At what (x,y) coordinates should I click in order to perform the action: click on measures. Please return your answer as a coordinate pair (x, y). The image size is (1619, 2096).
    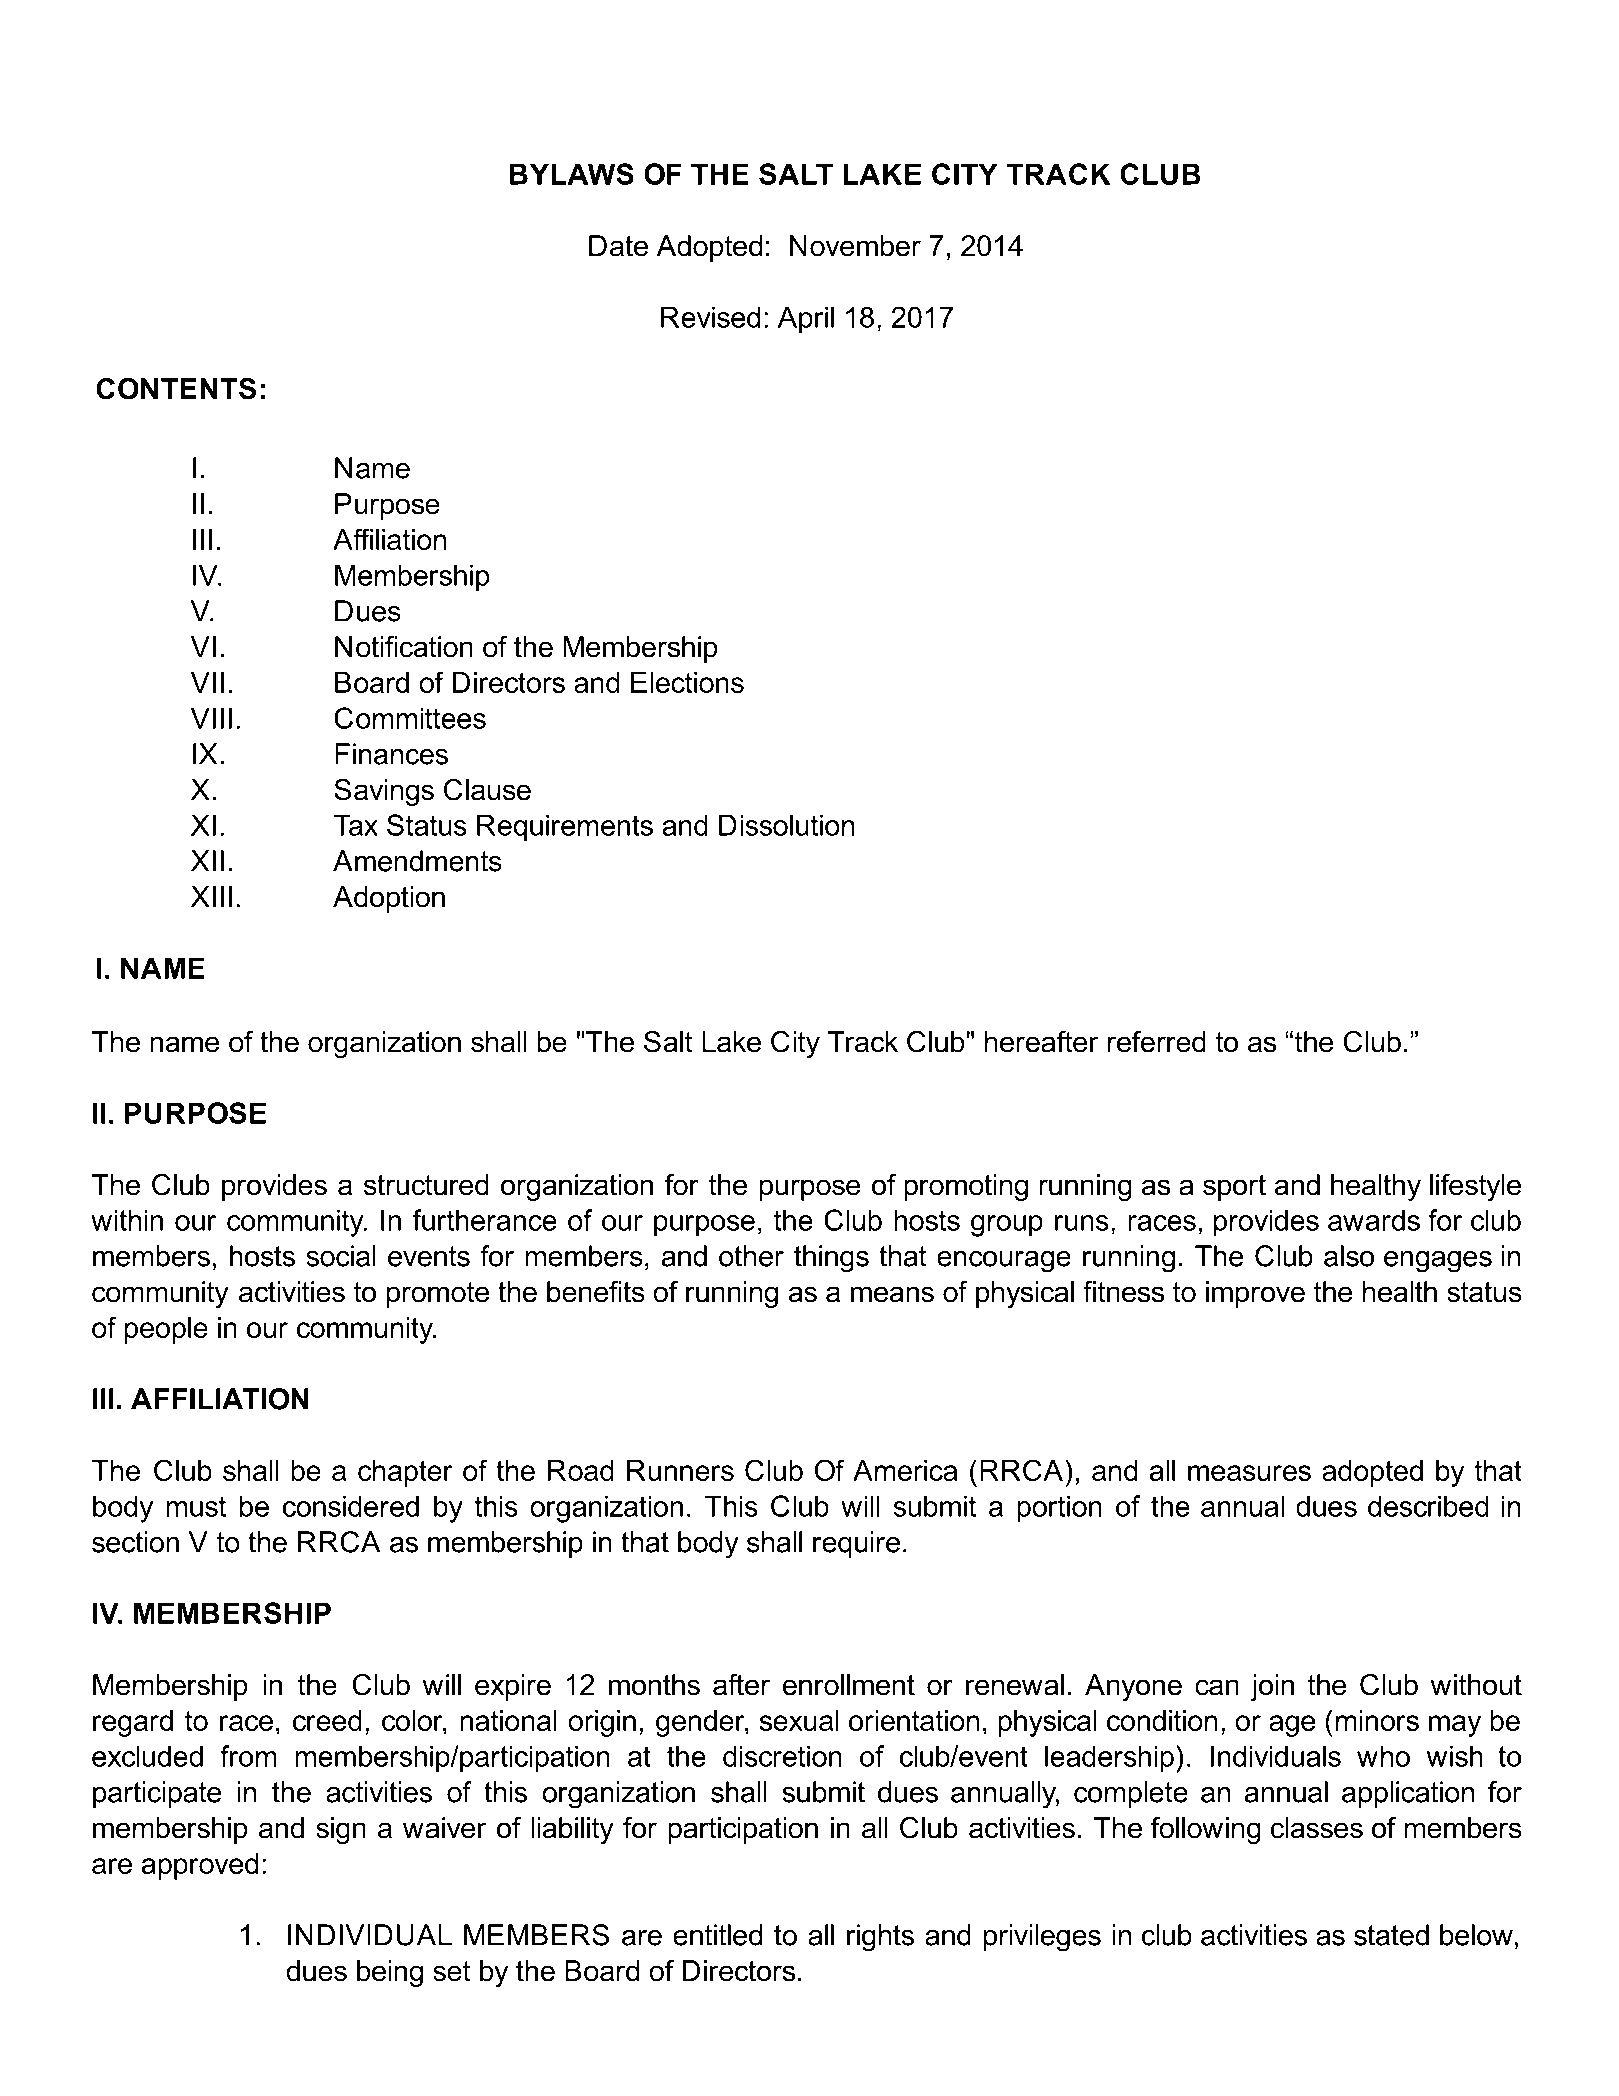
    Looking at the image, I should click on (1249, 1473).
